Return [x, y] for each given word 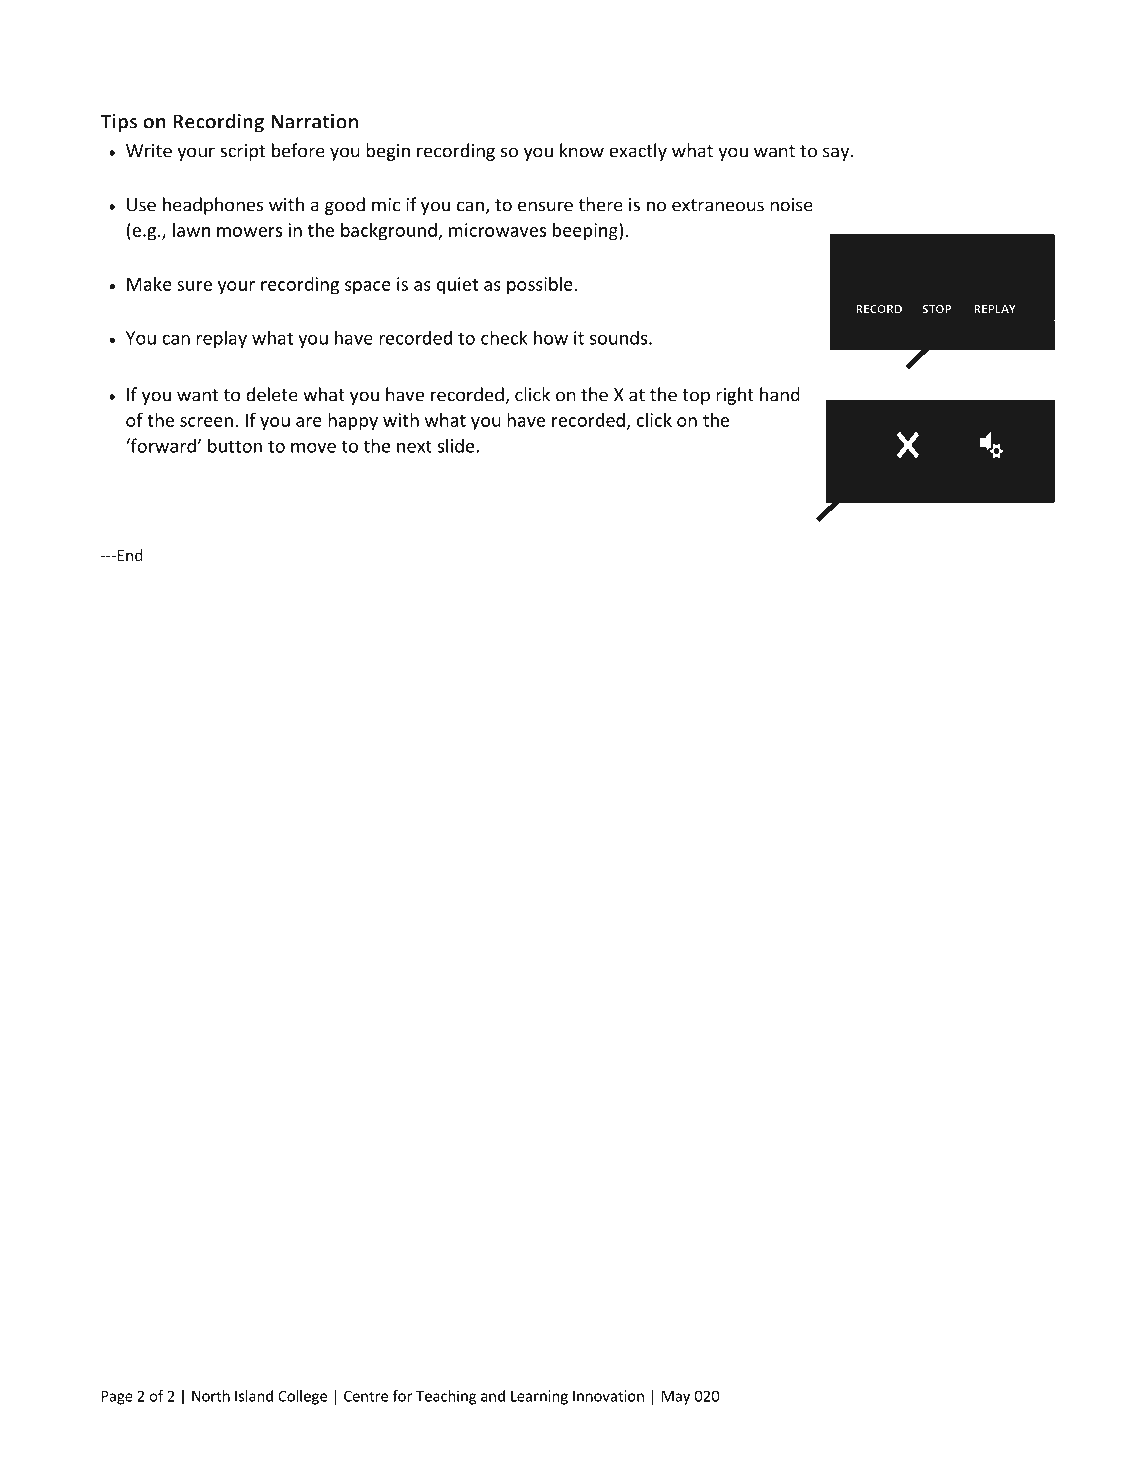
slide [457, 445]
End [128, 555]
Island [254, 1396]
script [242, 152]
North [211, 1396]
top [696, 397]
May [676, 1397]
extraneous [718, 205]
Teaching [446, 1397]
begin [388, 152]
